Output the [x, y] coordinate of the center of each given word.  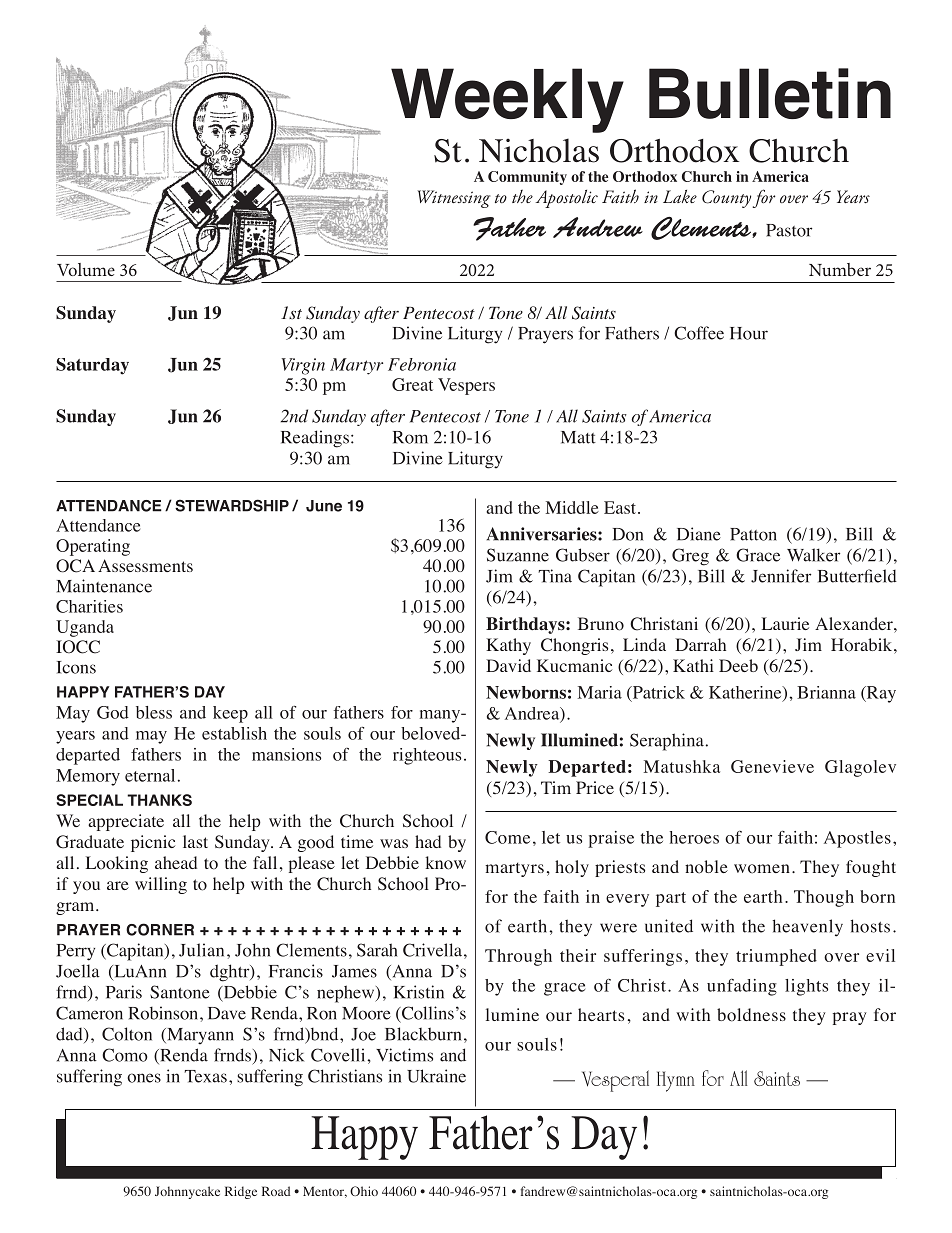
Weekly [507, 100]
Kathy [508, 646]
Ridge [241, 1192]
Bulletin [770, 93]
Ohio [364, 1191]
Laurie [785, 623]
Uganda [85, 628]
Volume [86, 269]
